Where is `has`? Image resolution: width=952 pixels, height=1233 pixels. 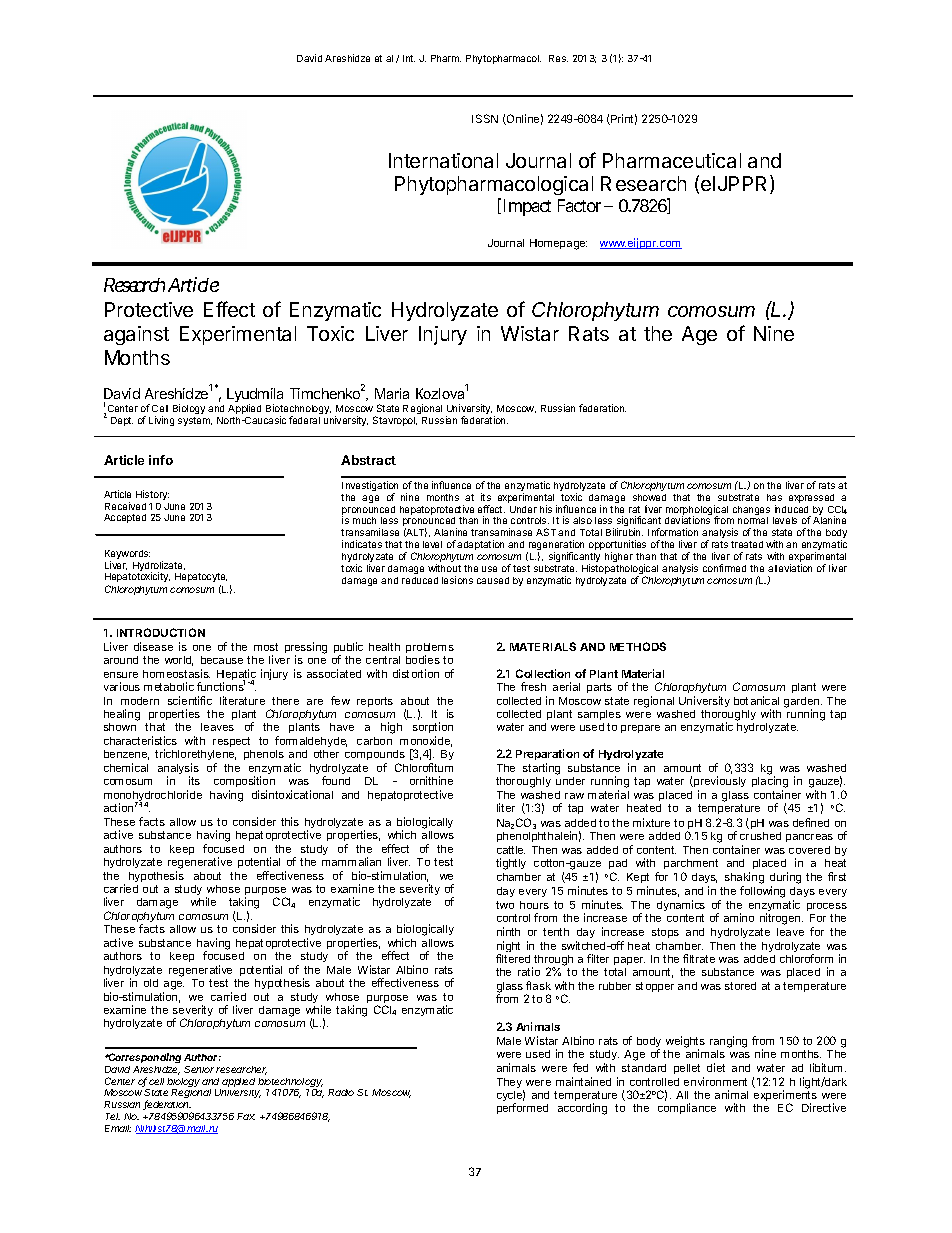
has is located at coordinates (774, 497).
